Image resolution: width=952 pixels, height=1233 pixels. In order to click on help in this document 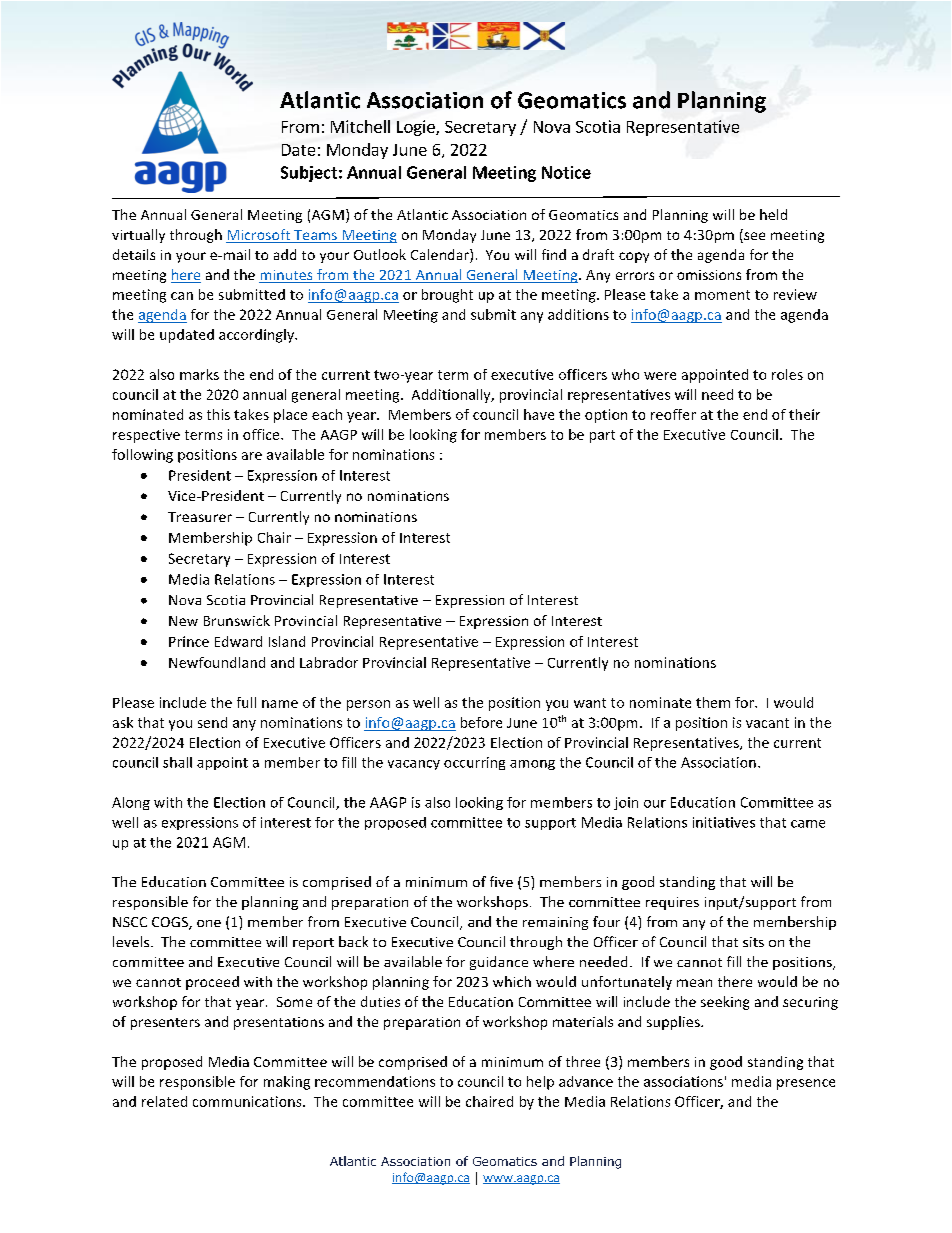, I will do `click(540, 1083)`.
